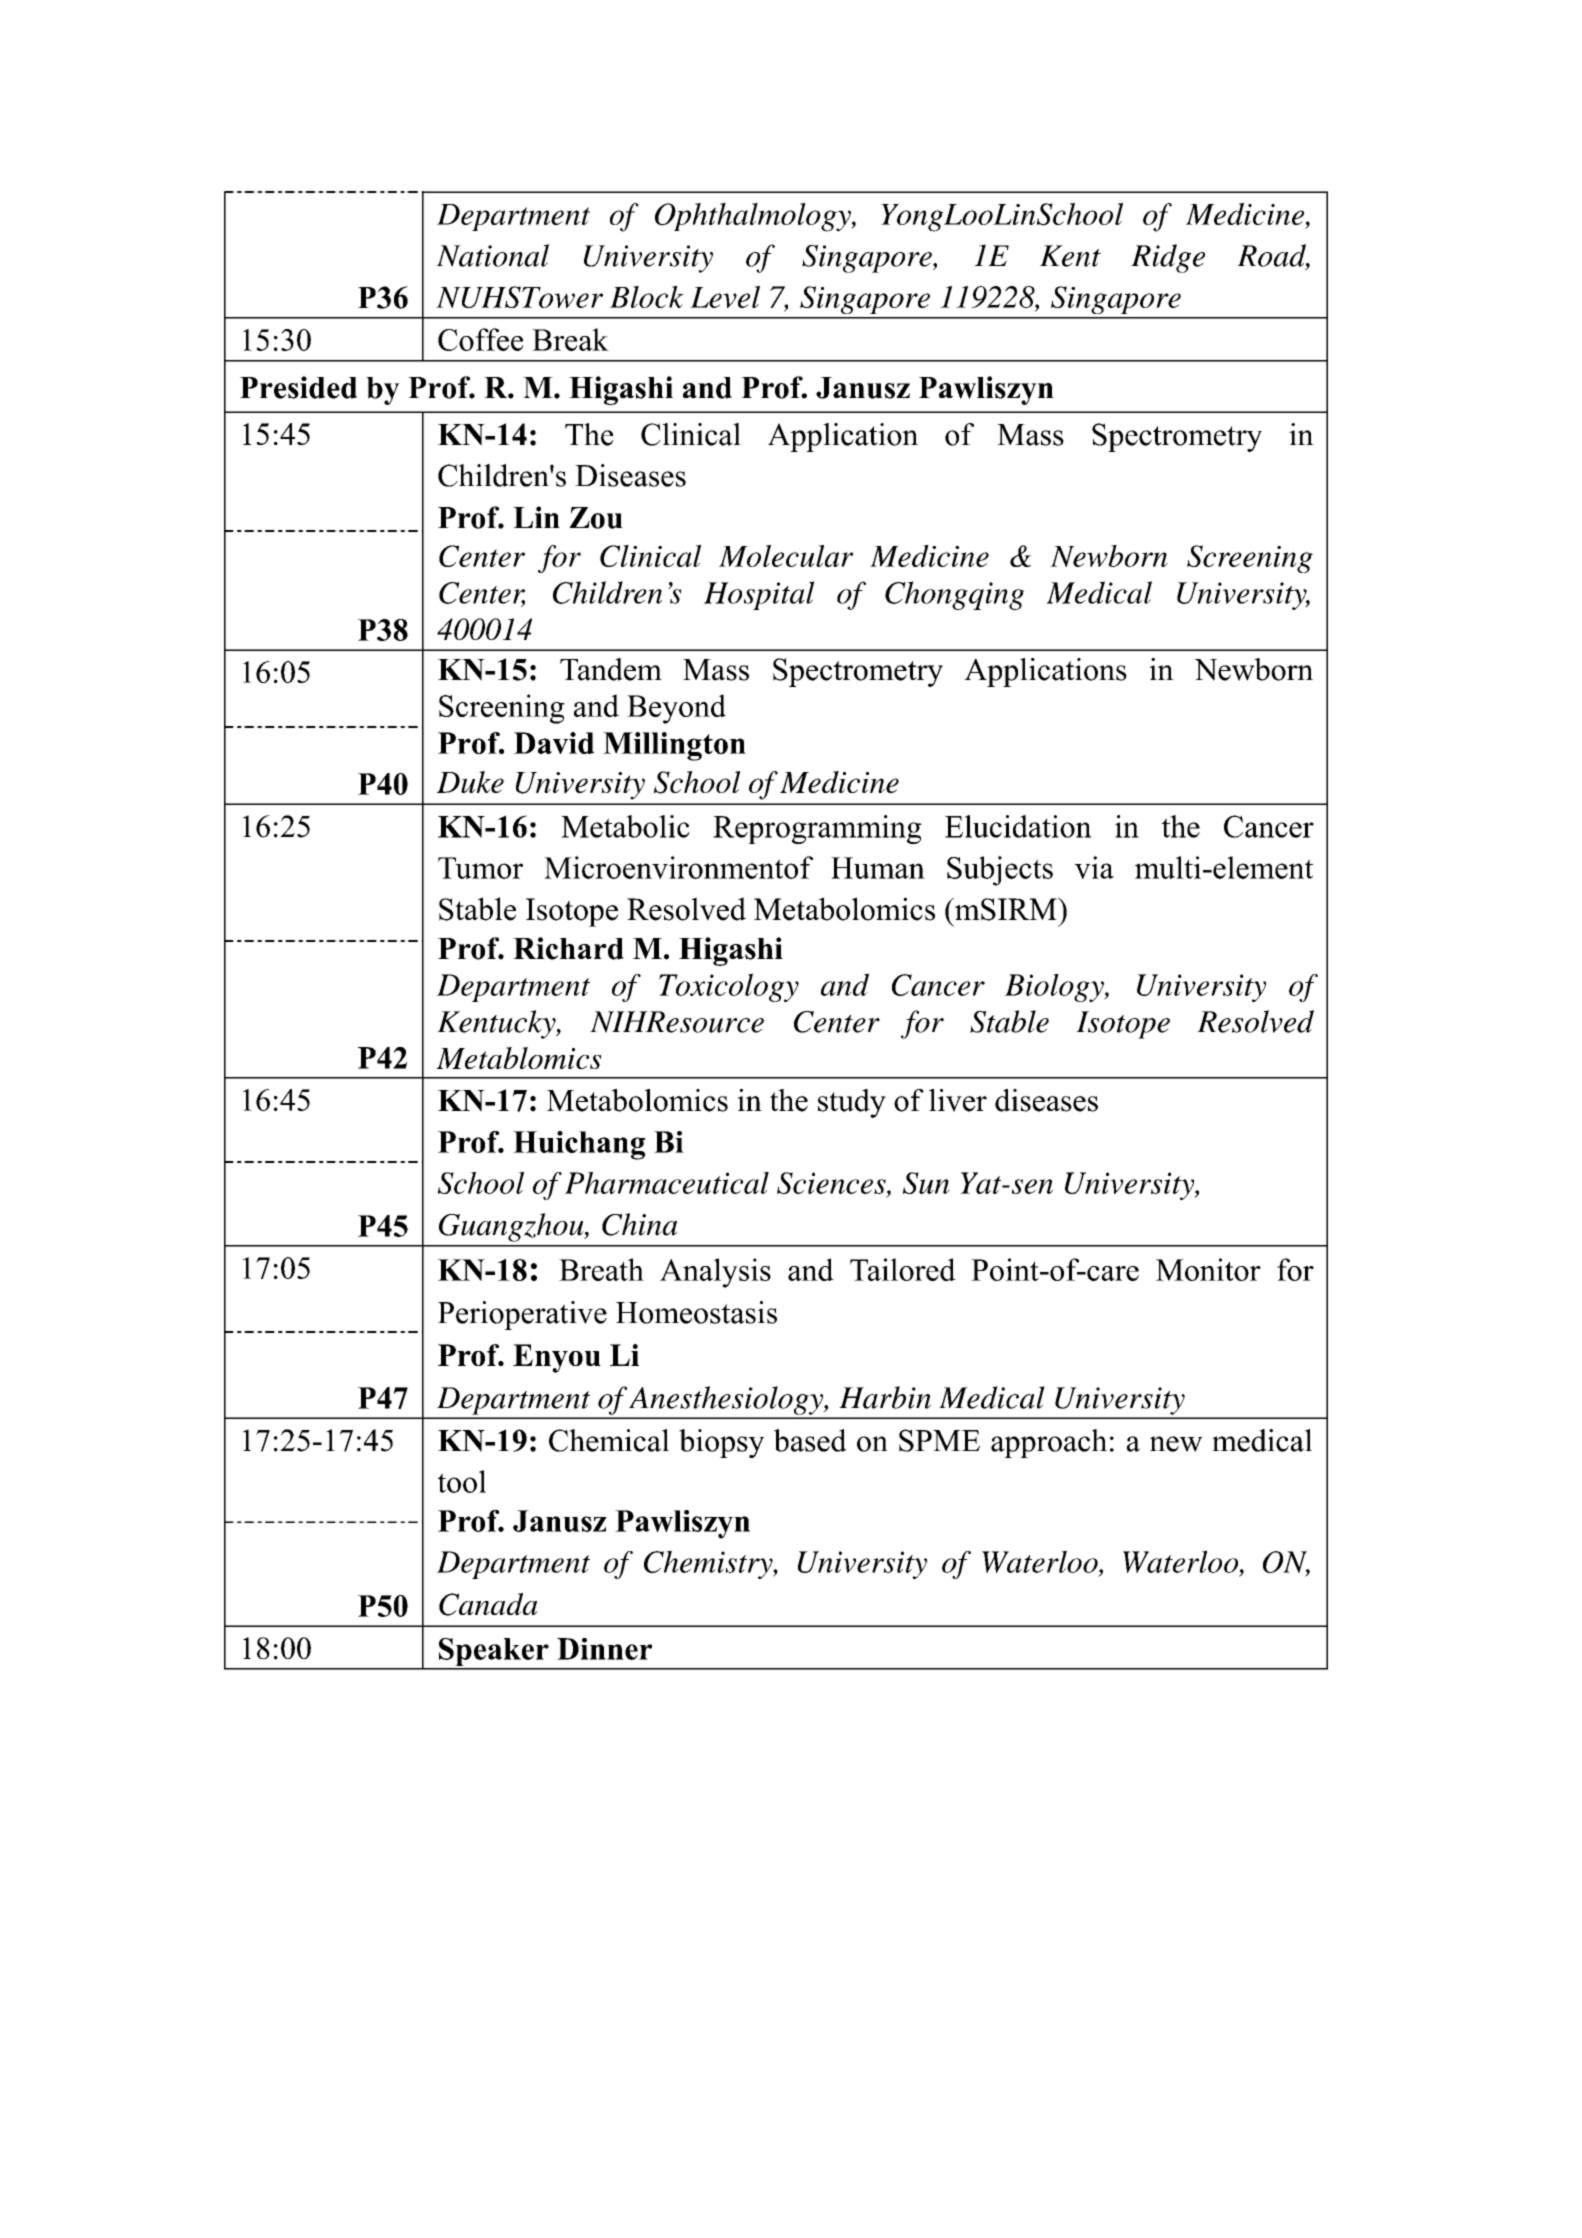 The height and width of the image is (2238, 1582). Describe the element at coordinates (958, 1100) in the image. I see `liver` at that location.
